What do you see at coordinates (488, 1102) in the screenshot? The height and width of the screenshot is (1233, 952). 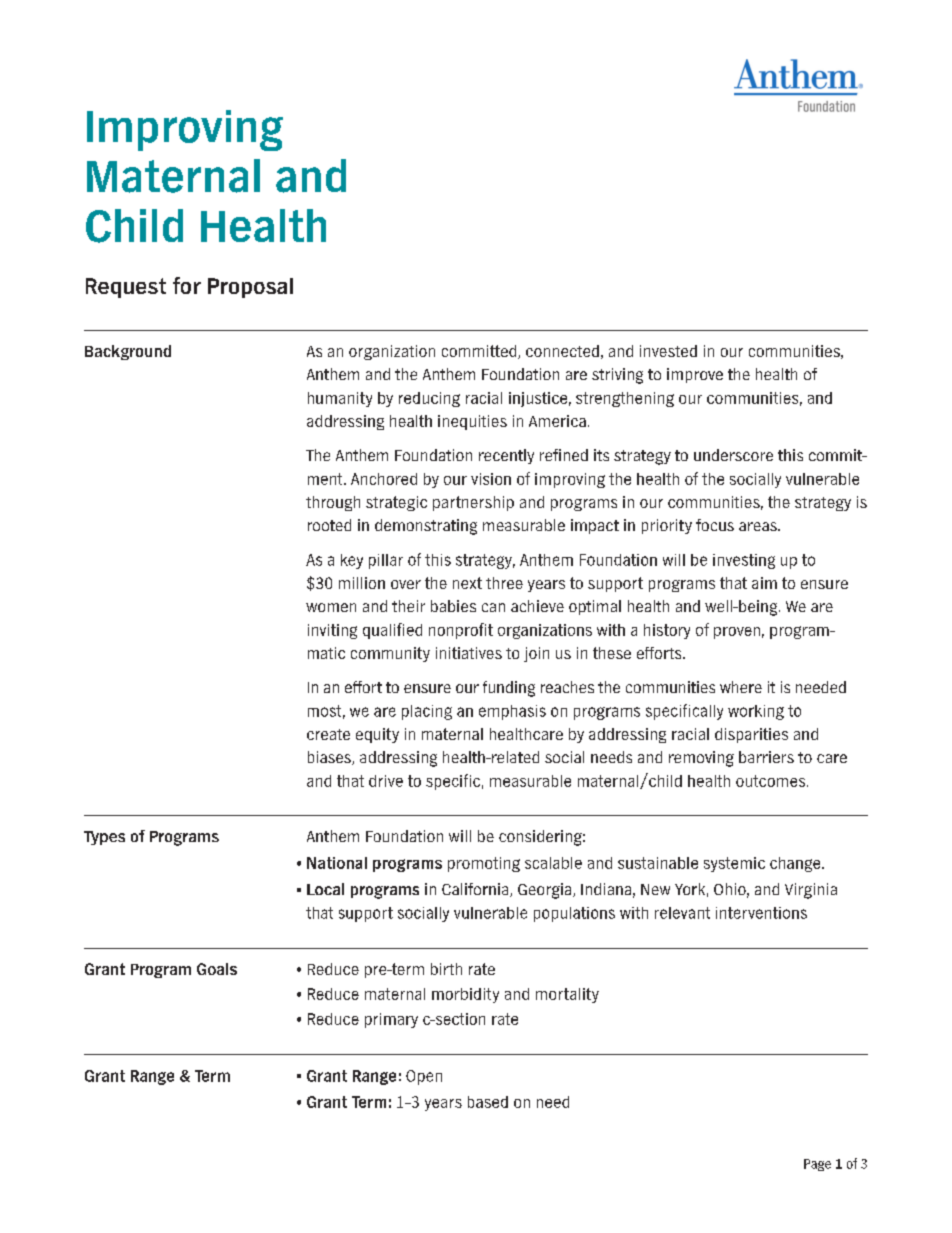 I see `based` at bounding box center [488, 1102].
